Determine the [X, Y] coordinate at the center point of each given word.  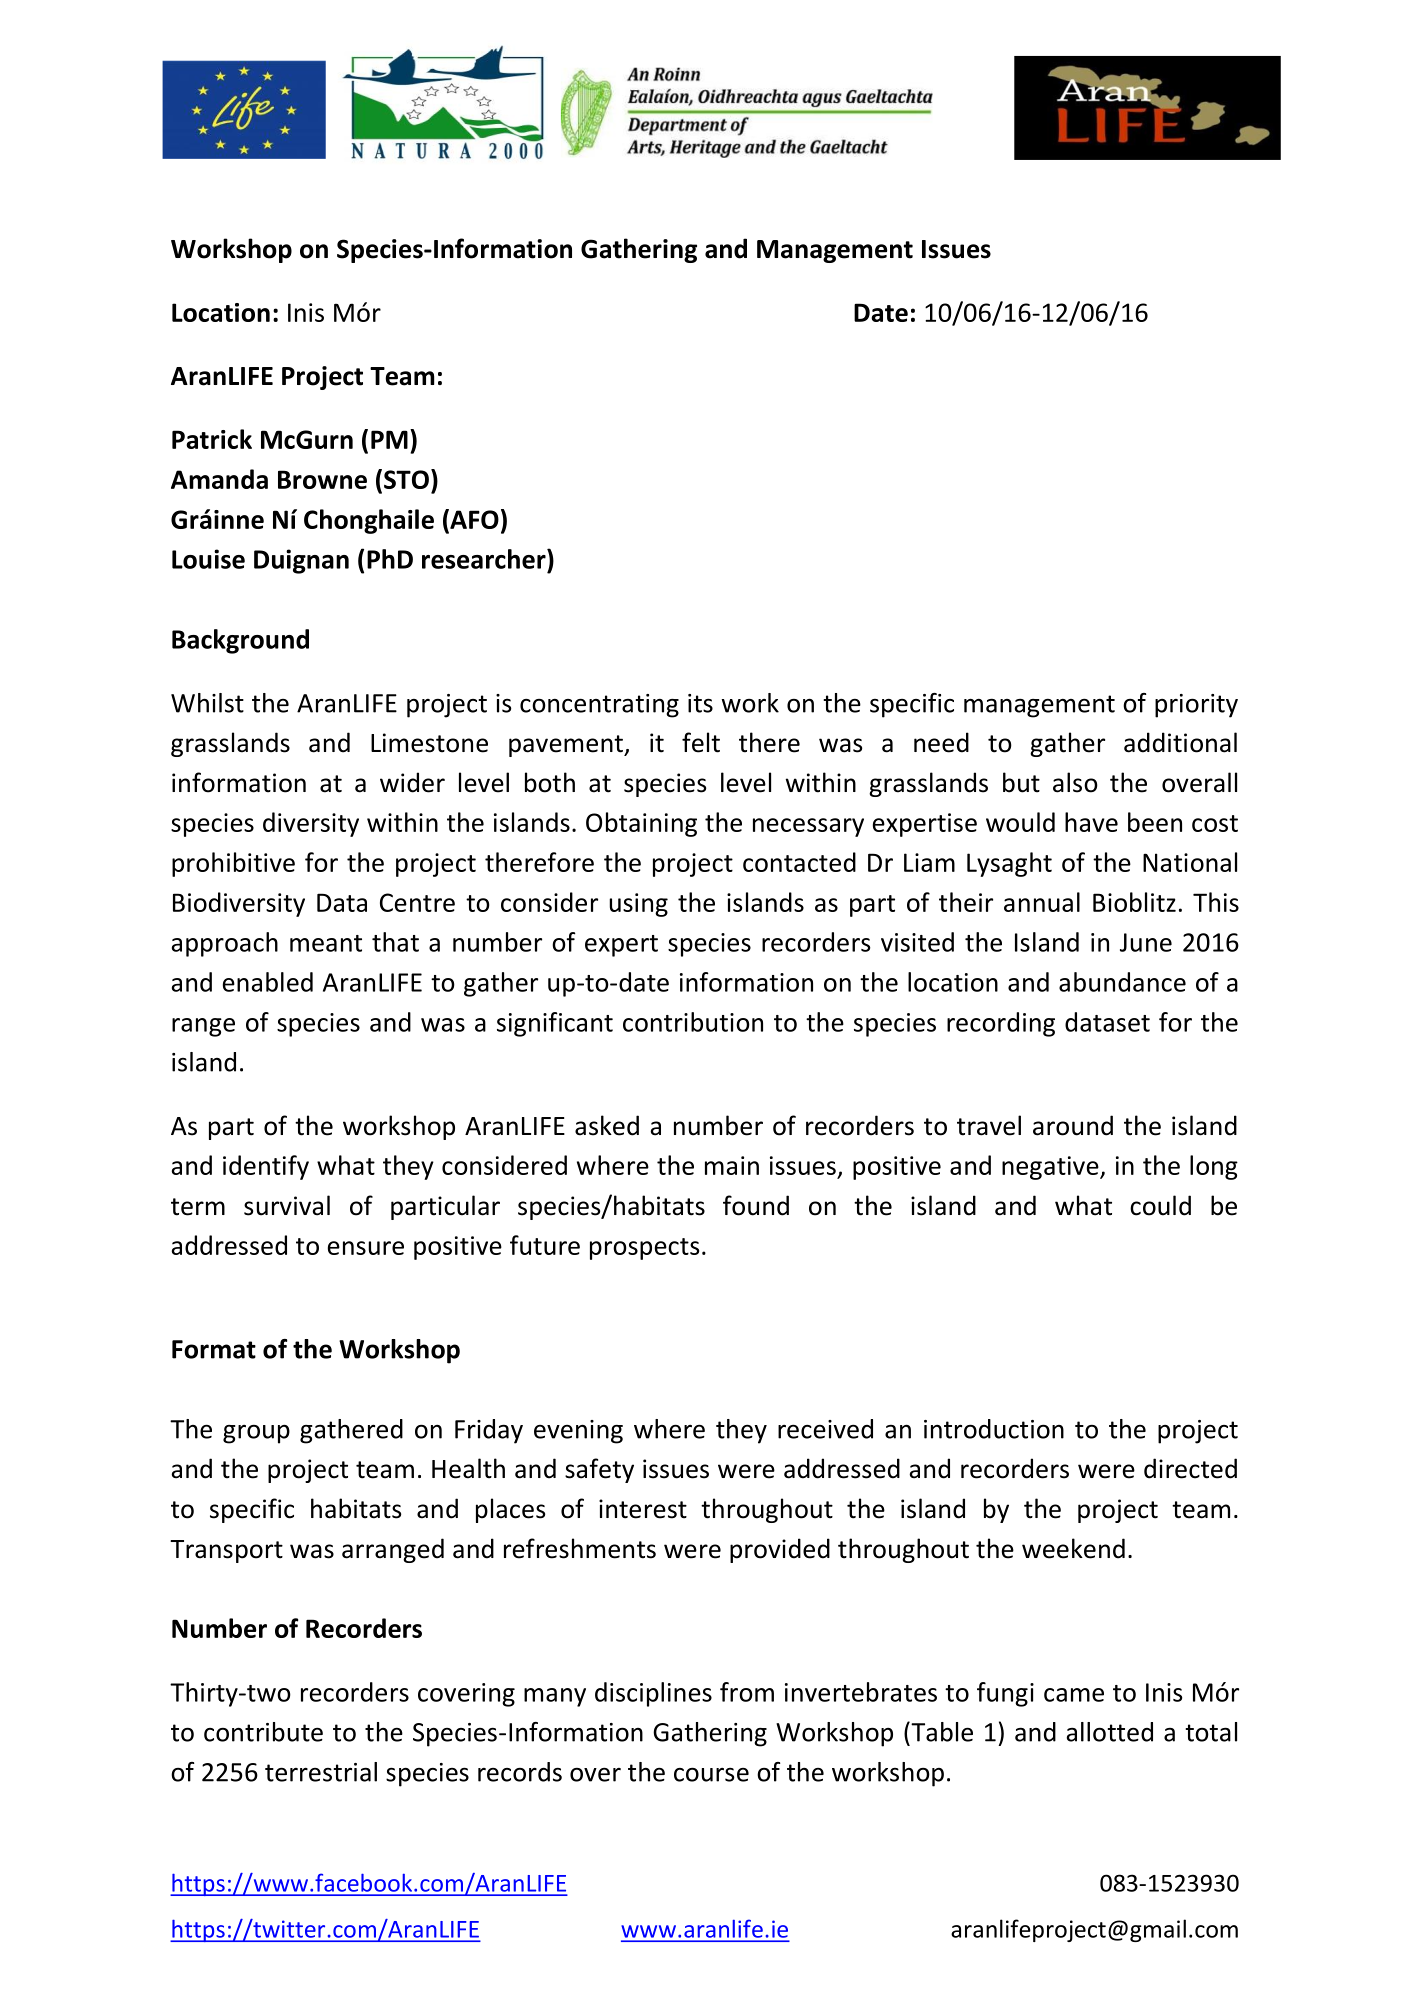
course [711, 1774]
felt [701, 742]
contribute [263, 1732]
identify [266, 1167]
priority [1196, 706]
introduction [994, 1429]
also [1075, 782]
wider [412, 782]
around [1073, 1125]
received [825, 1429]
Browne [322, 479]
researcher [485, 559]
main [732, 1165]
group [256, 1434]
